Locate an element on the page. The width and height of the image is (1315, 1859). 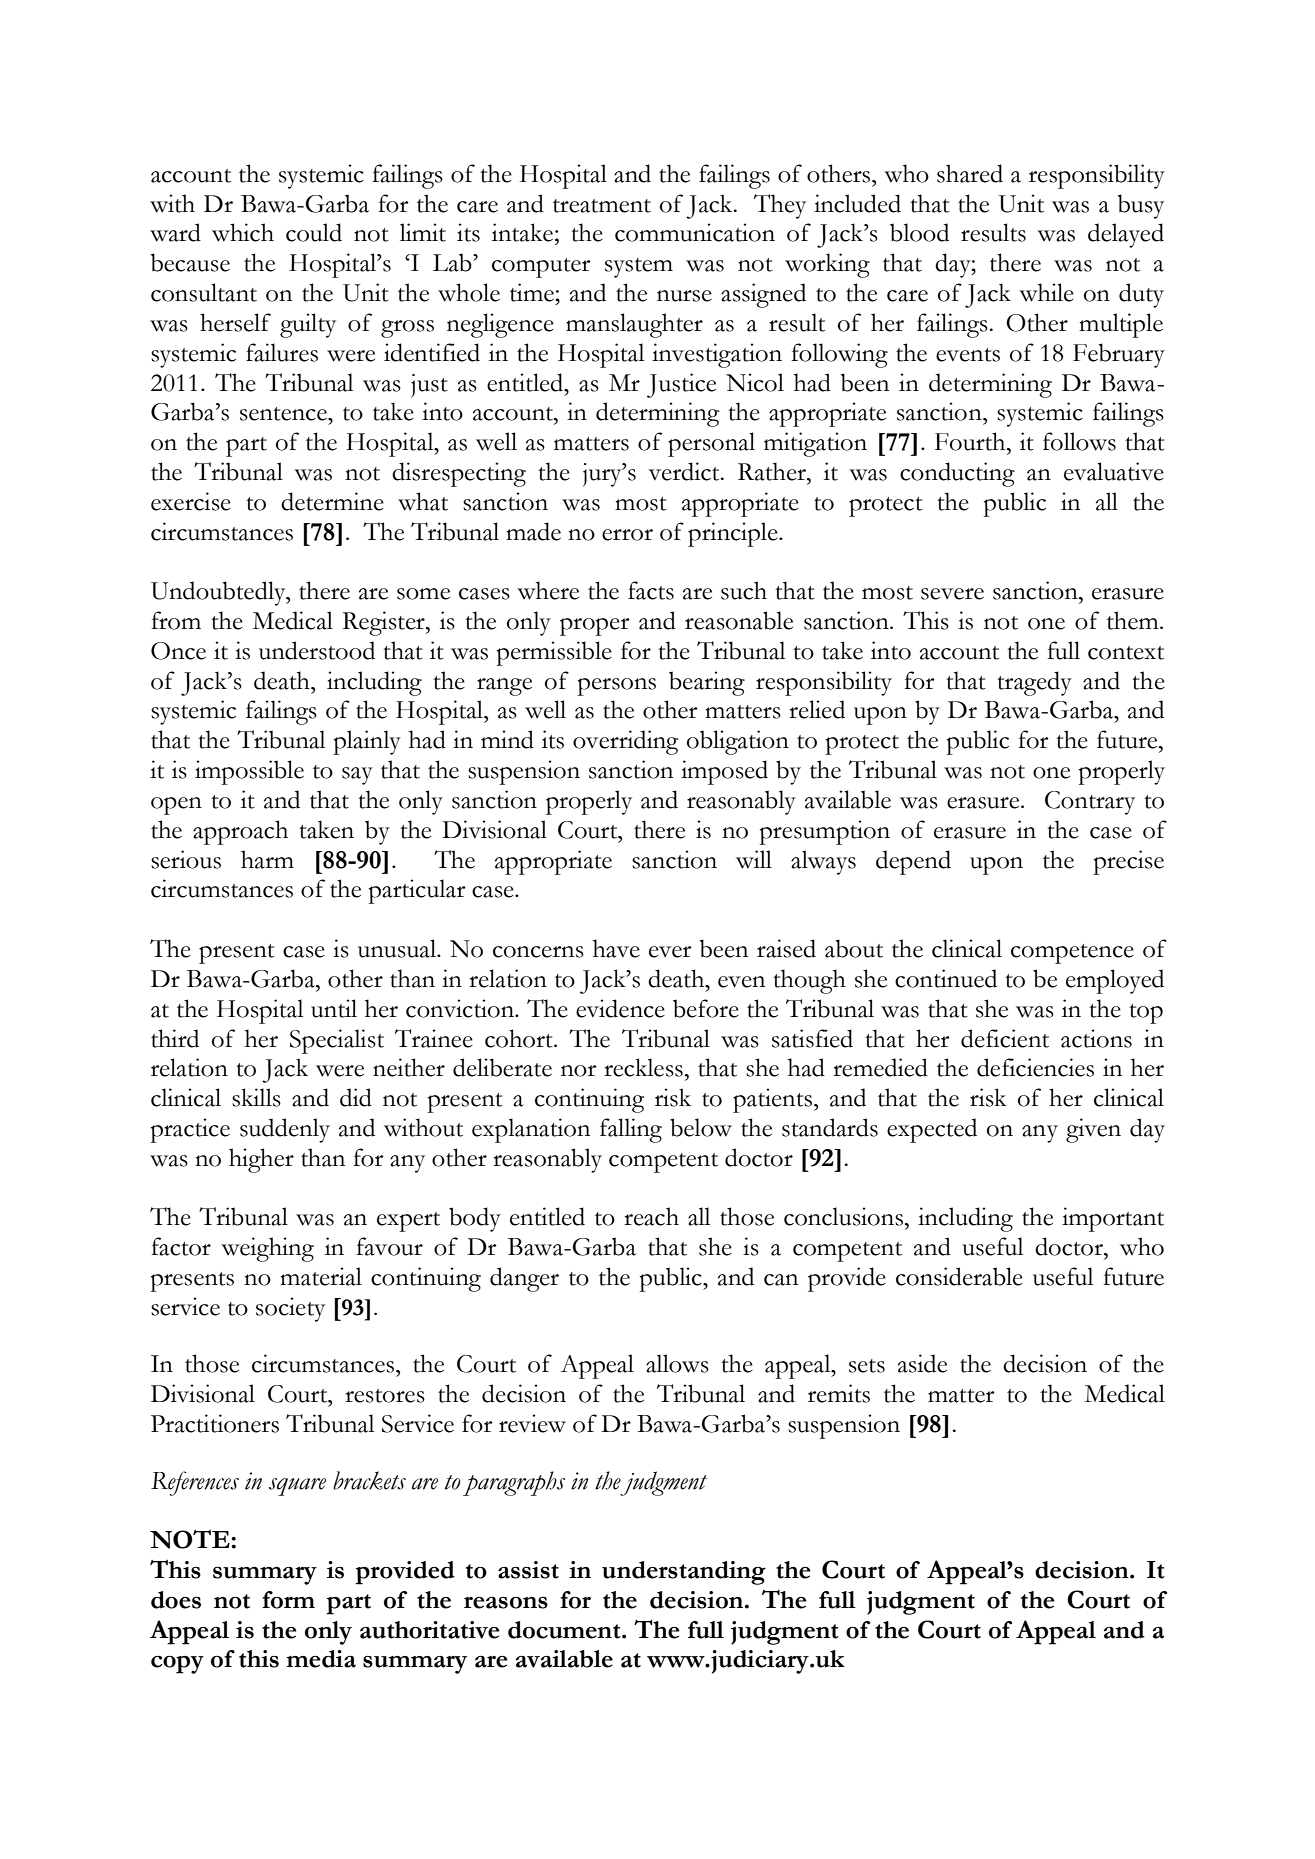
communication is located at coordinates (695, 232).
